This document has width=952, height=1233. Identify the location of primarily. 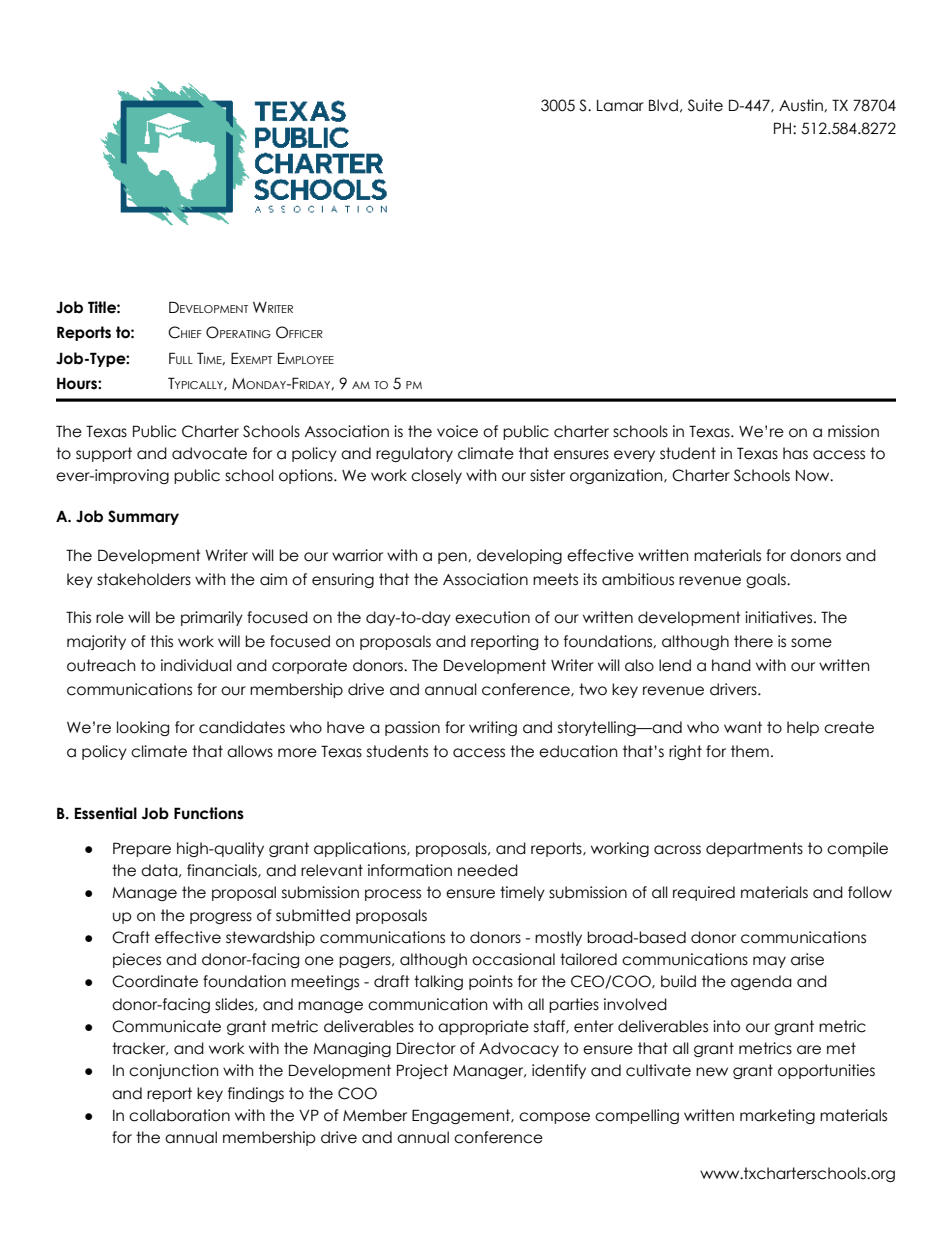
(212, 618).
